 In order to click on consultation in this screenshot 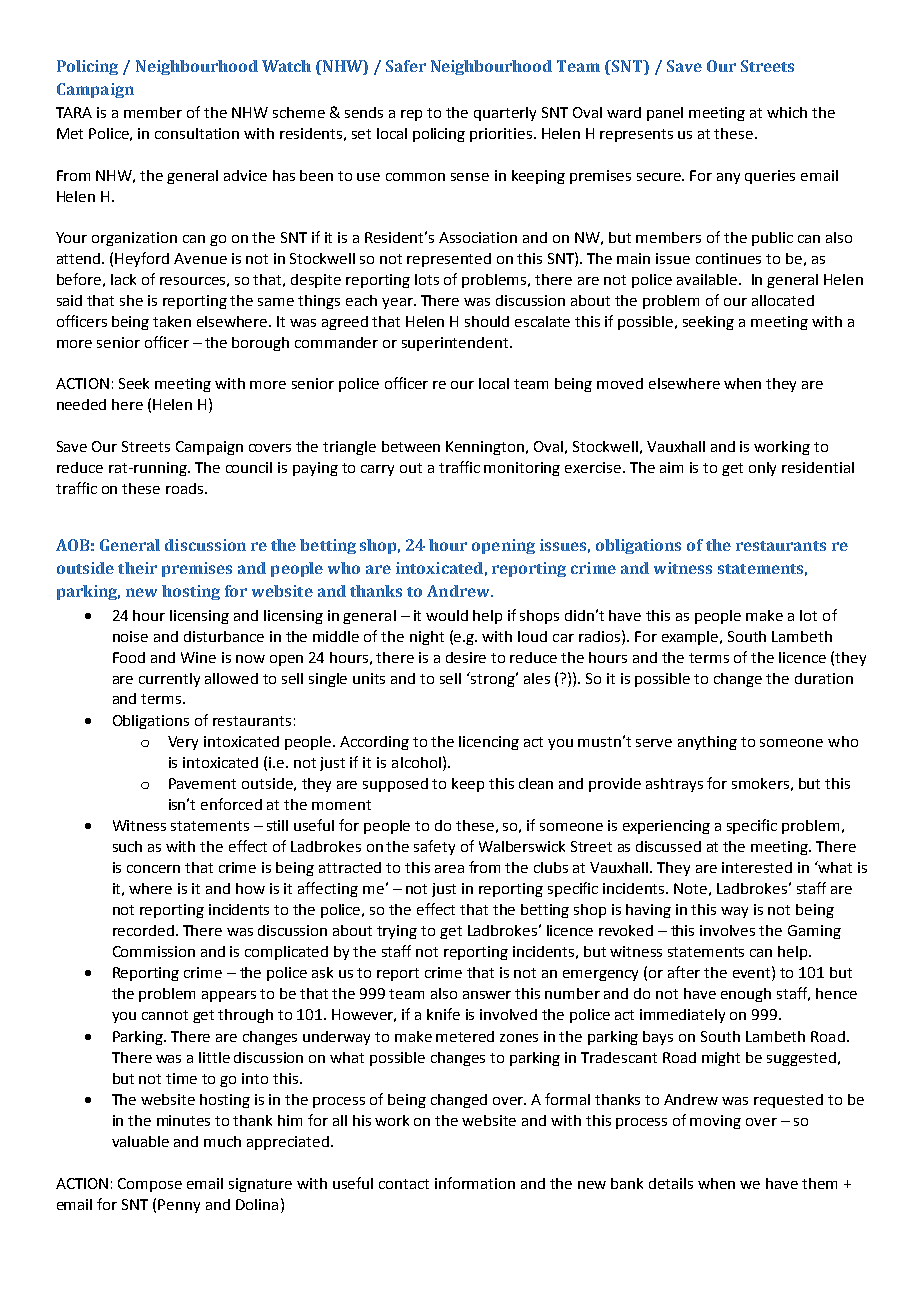, I will do `click(197, 133)`.
